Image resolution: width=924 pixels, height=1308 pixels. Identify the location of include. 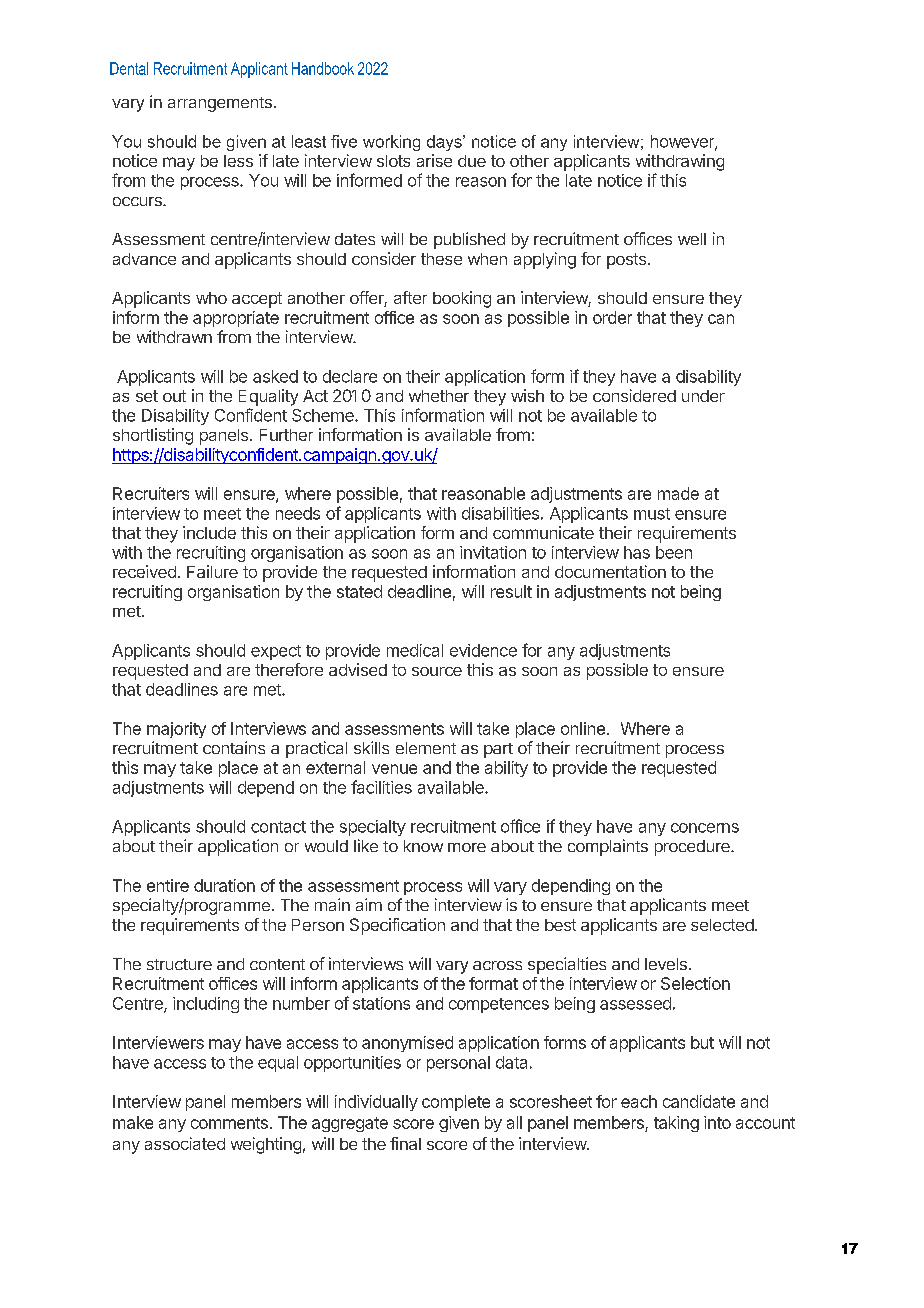
(209, 532).
